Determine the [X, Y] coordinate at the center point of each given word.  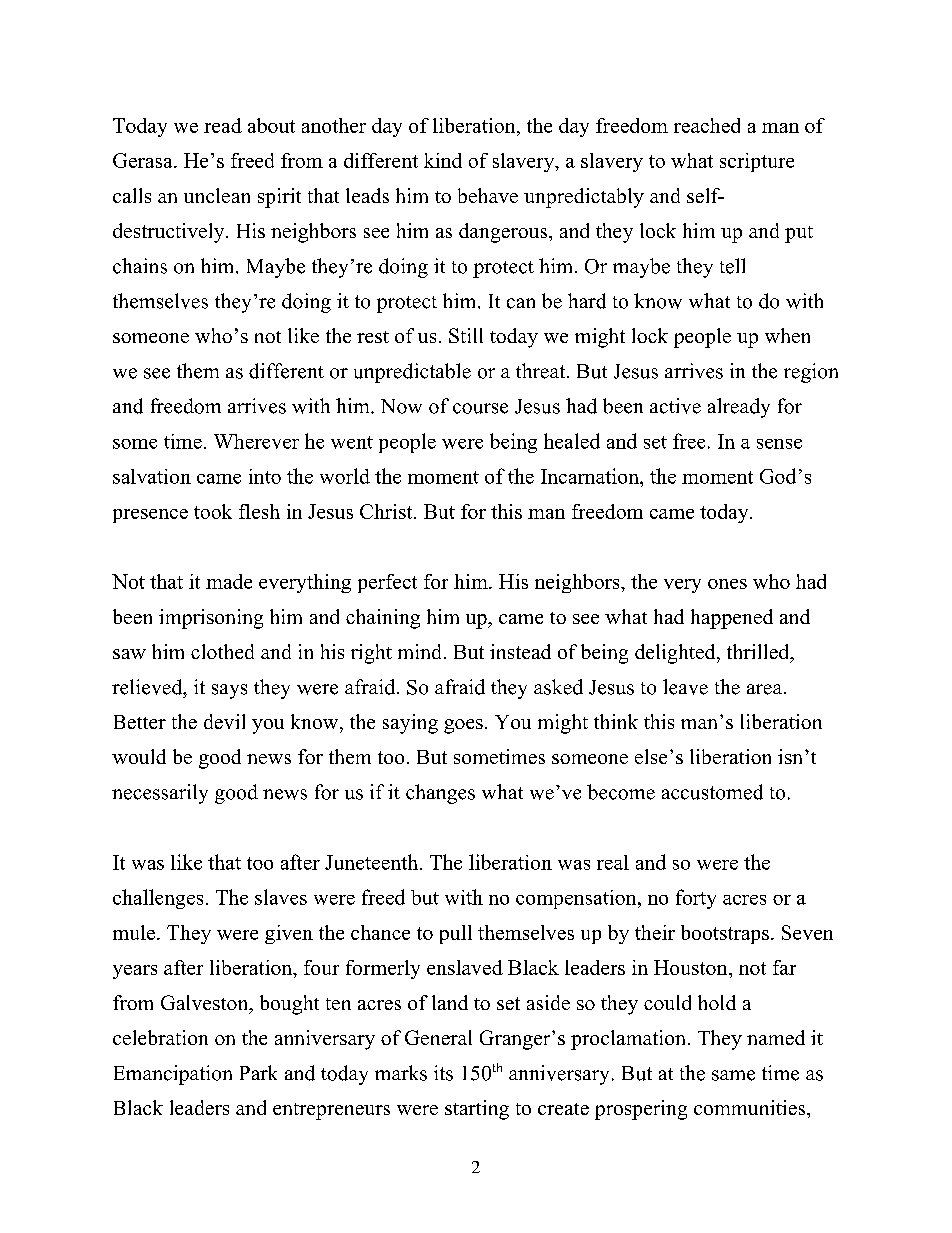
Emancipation [173, 1075]
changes [440, 794]
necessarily [160, 794]
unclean [217, 195]
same [733, 1075]
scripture [757, 162]
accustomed [712, 792]
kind [443, 160]
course [480, 408]
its [443, 1073]
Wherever [256, 441]
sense [779, 444]
